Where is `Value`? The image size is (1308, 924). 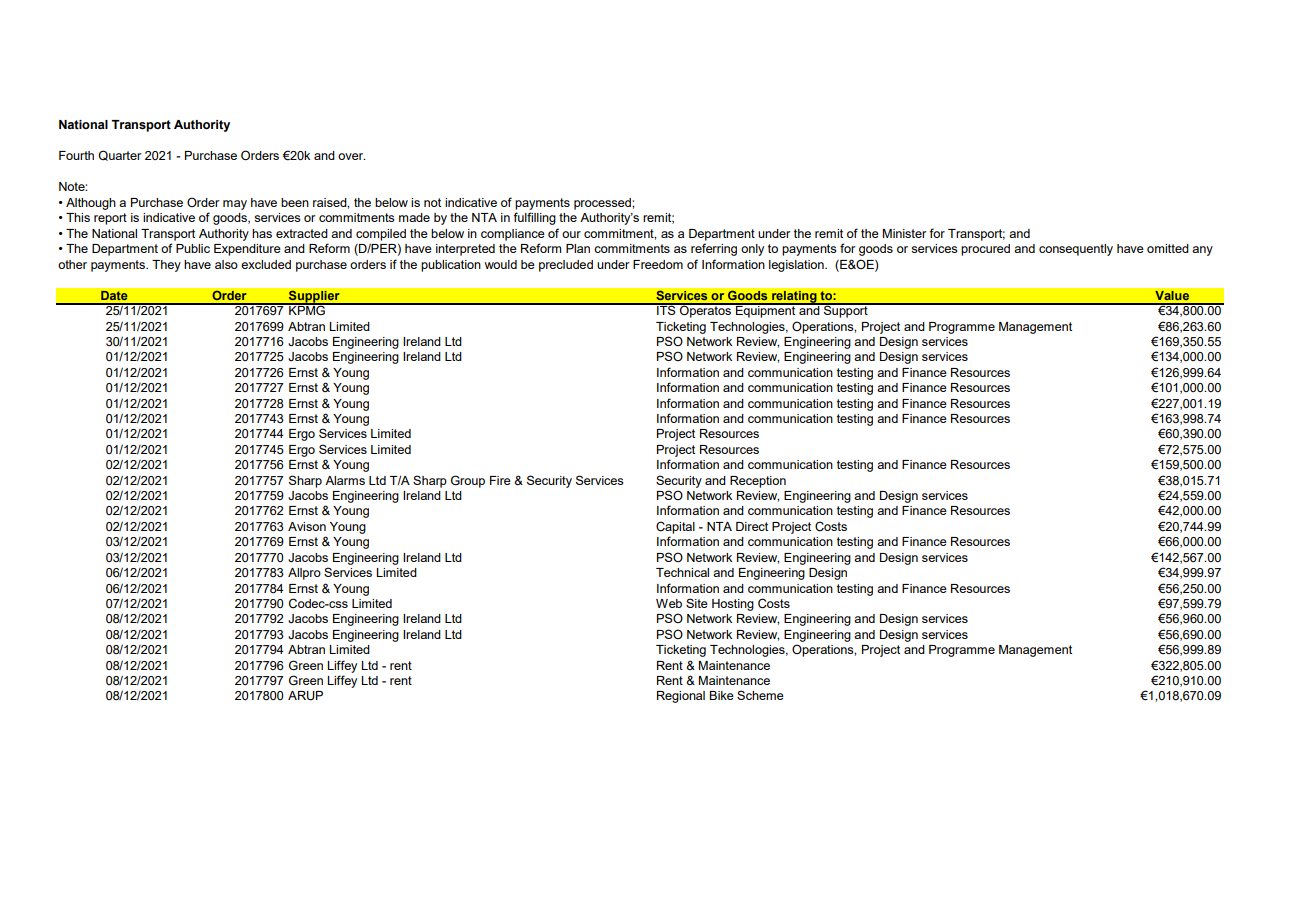 Value is located at coordinates (1172, 295).
